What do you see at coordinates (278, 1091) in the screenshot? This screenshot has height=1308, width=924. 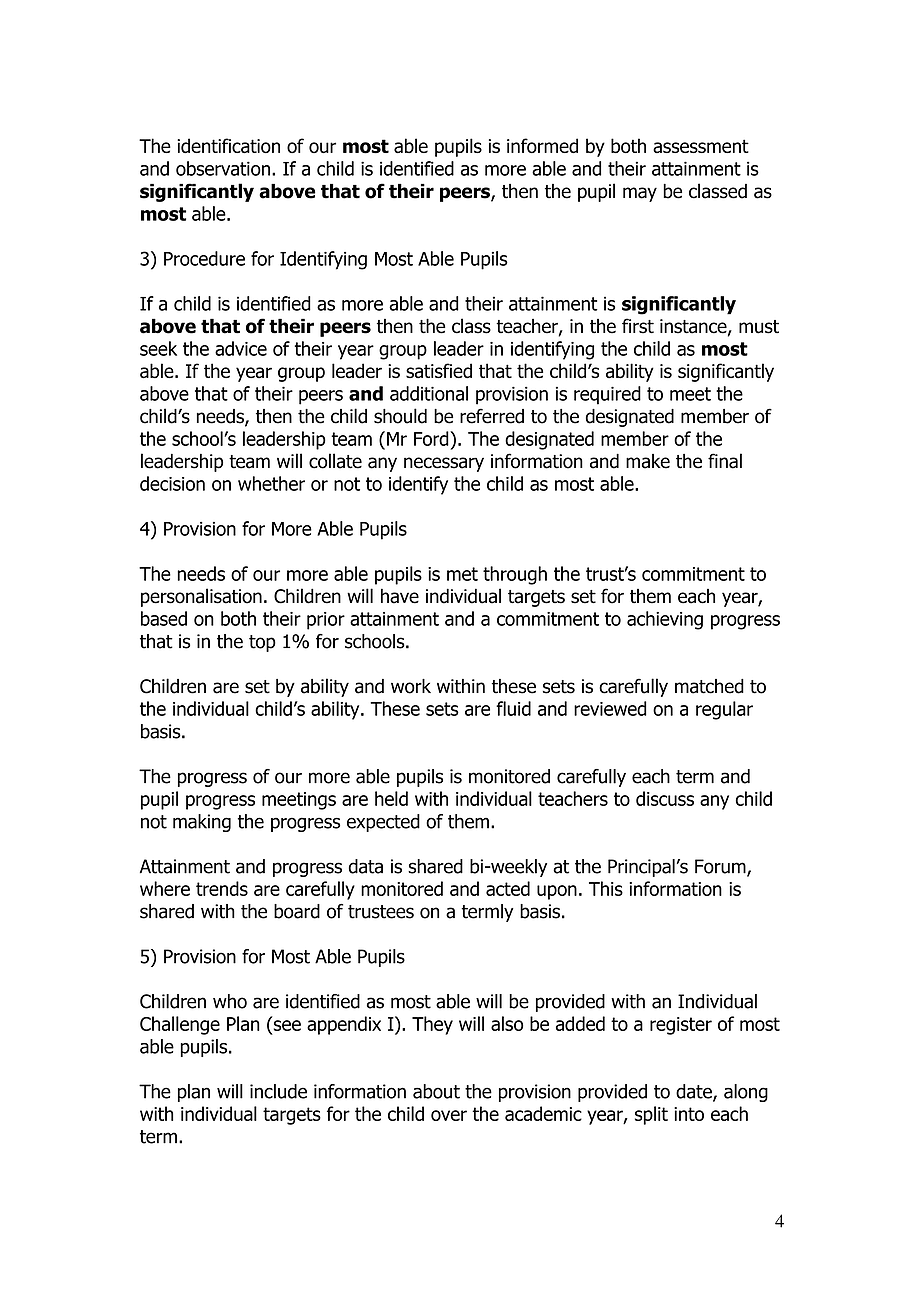 I see `include` at bounding box center [278, 1091].
